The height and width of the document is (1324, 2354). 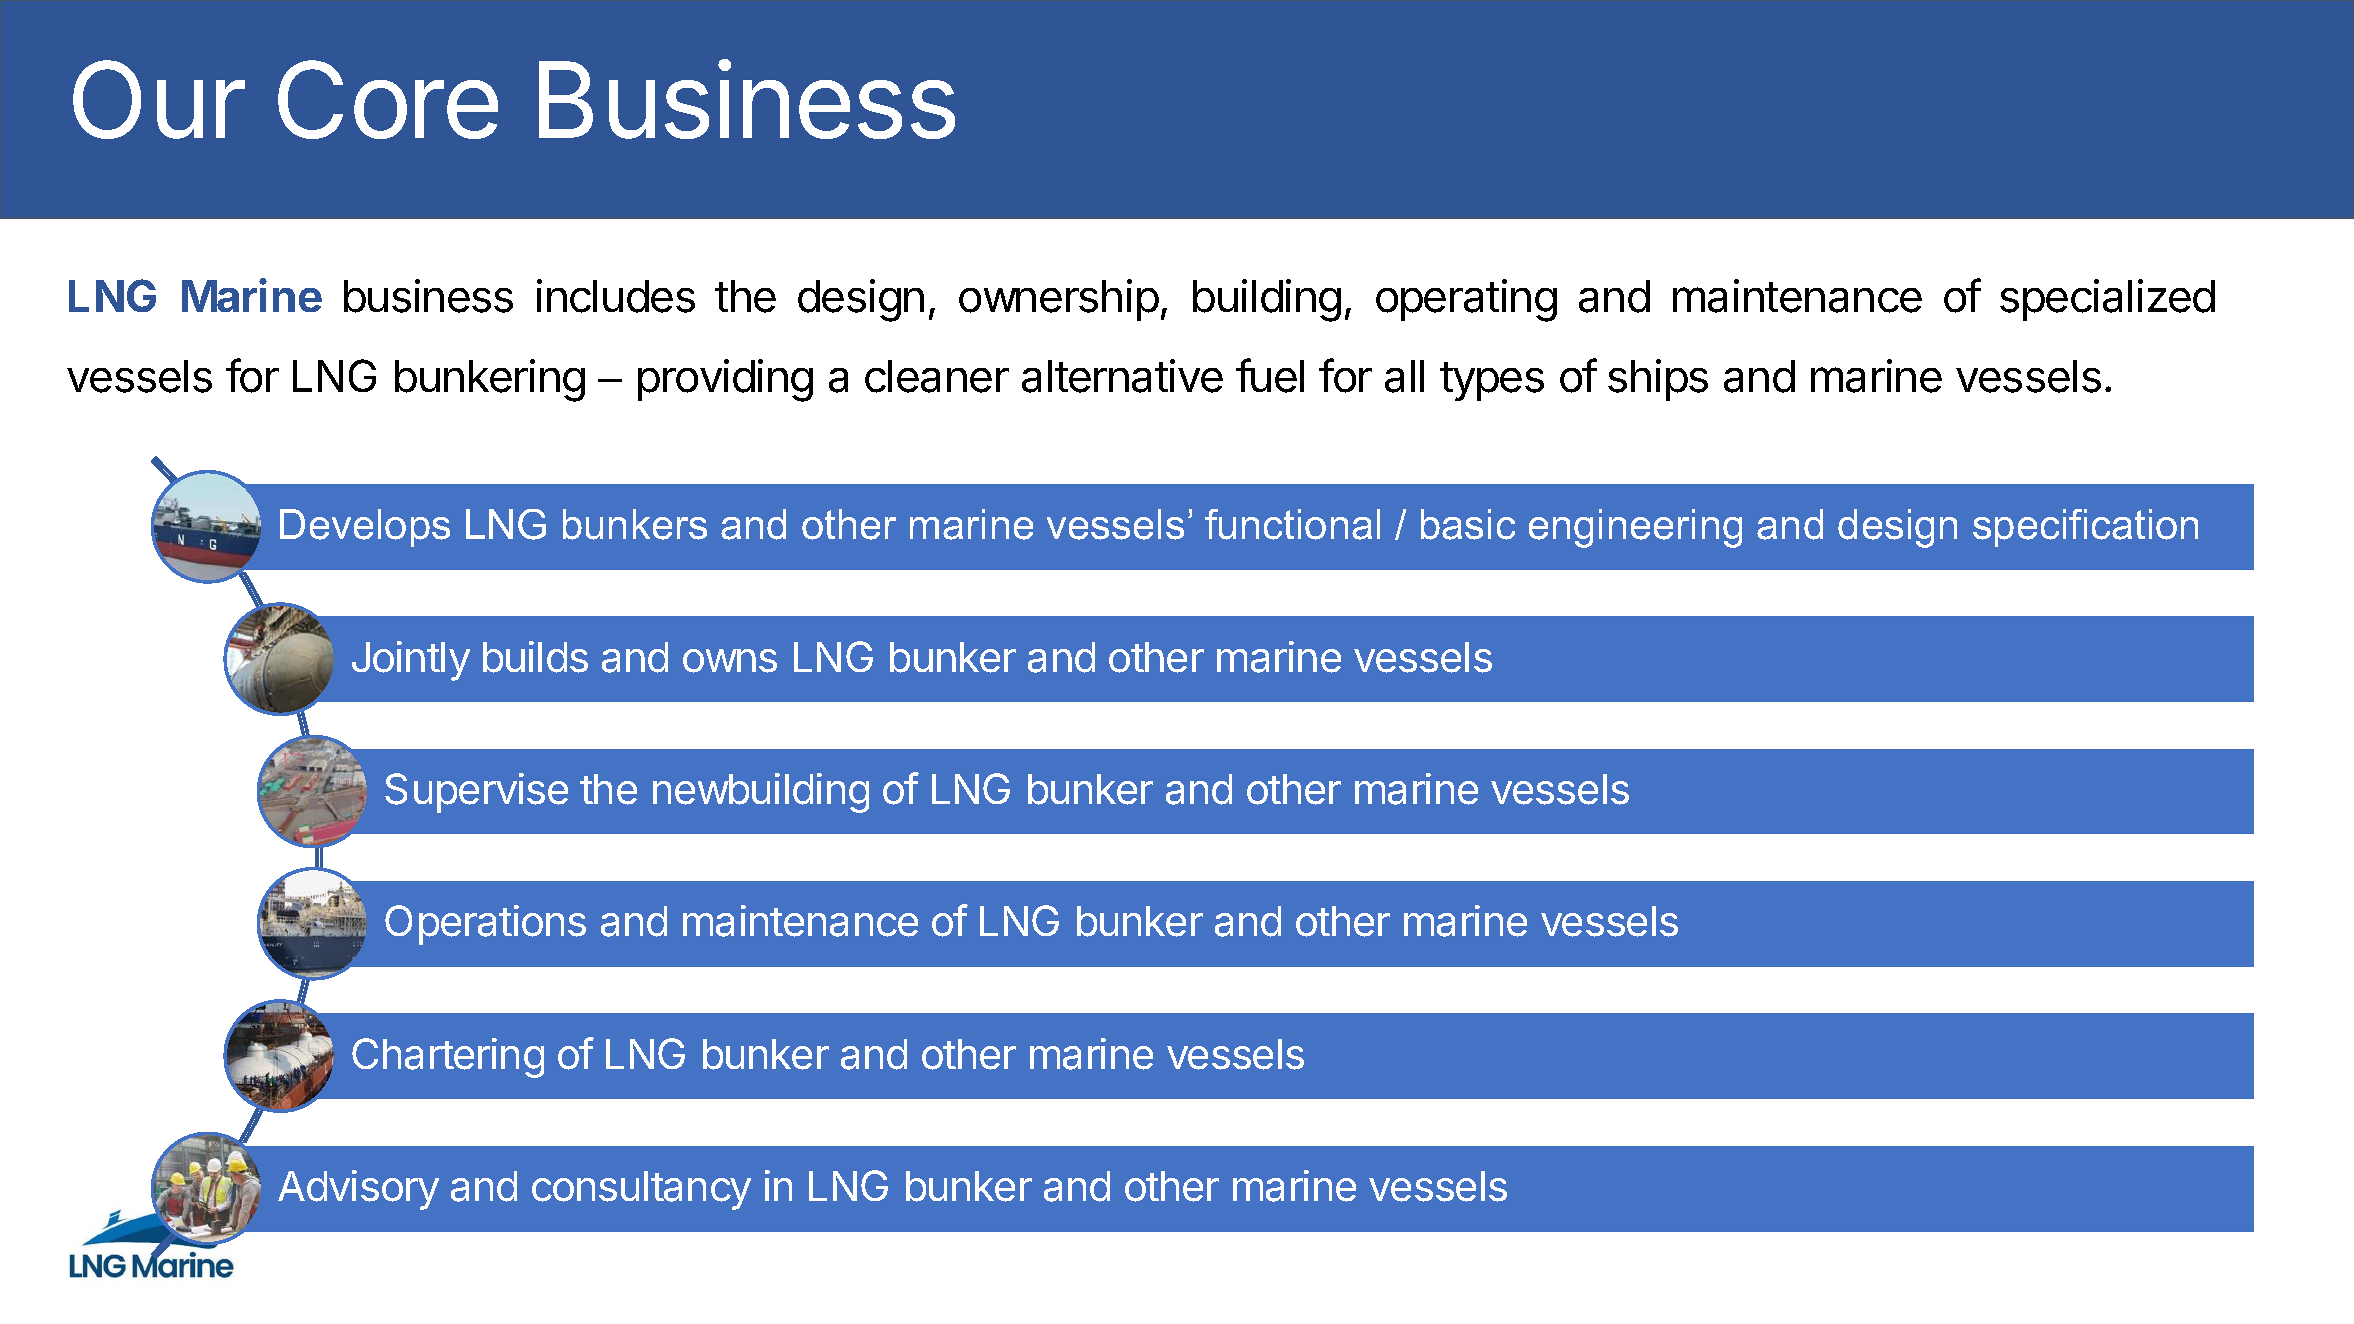 What do you see at coordinates (2107, 300) in the document?
I see `specialized` at bounding box center [2107, 300].
